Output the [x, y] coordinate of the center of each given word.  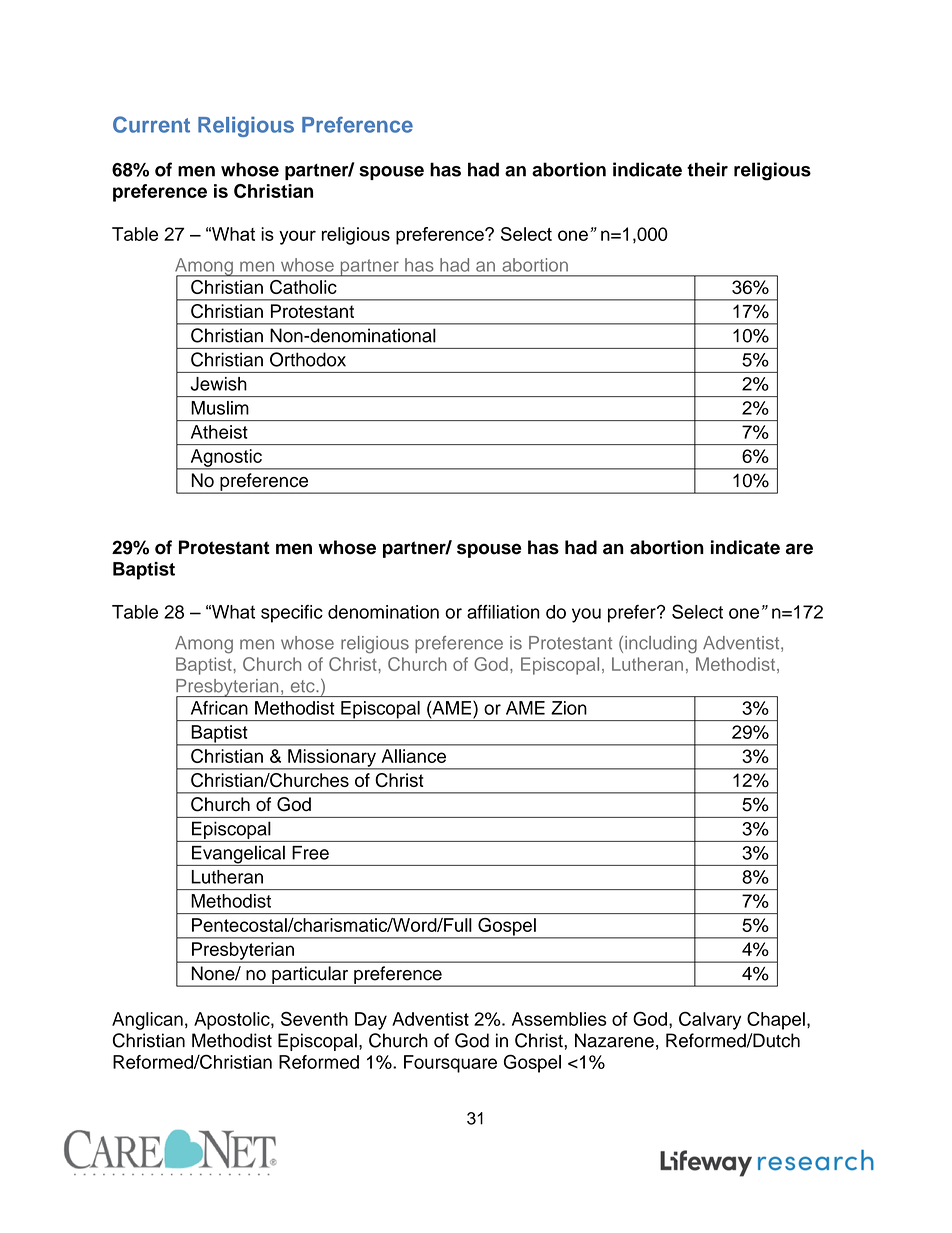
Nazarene [614, 1040]
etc [304, 686]
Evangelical [238, 855]
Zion [569, 708]
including [661, 645]
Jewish [218, 384]
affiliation [503, 612]
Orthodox [308, 359]
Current [151, 124]
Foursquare [450, 1064]
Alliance [414, 756]
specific [292, 614]
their [707, 169]
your [297, 237]
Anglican [147, 1021]
